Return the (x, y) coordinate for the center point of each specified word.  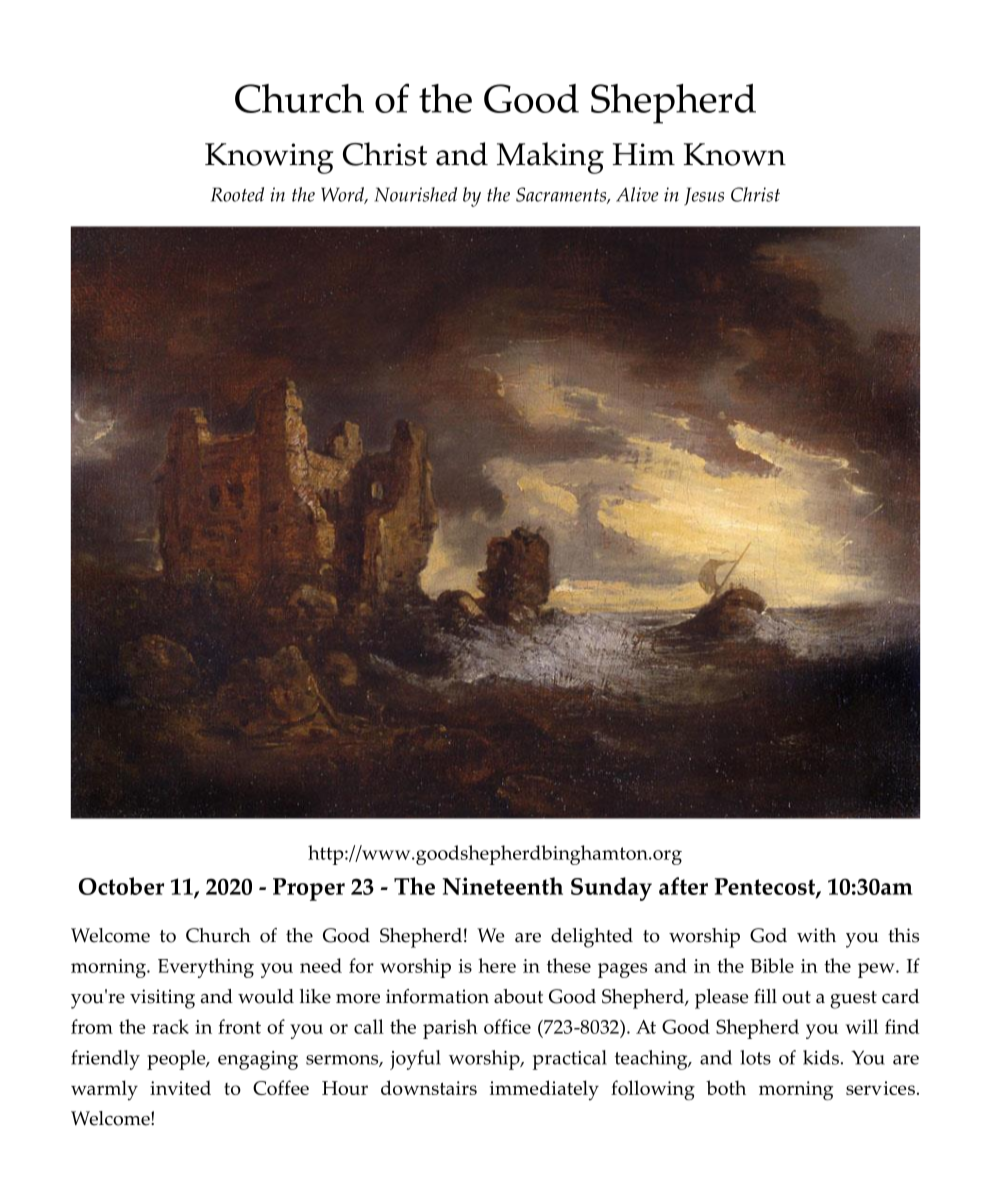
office (507, 1026)
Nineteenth (503, 886)
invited (180, 1088)
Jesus (704, 196)
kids (821, 1057)
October (121, 886)
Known (735, 154)
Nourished (415, 194)
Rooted (237, 194)
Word (344, 195)
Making (550, 158)
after (683, 886)
